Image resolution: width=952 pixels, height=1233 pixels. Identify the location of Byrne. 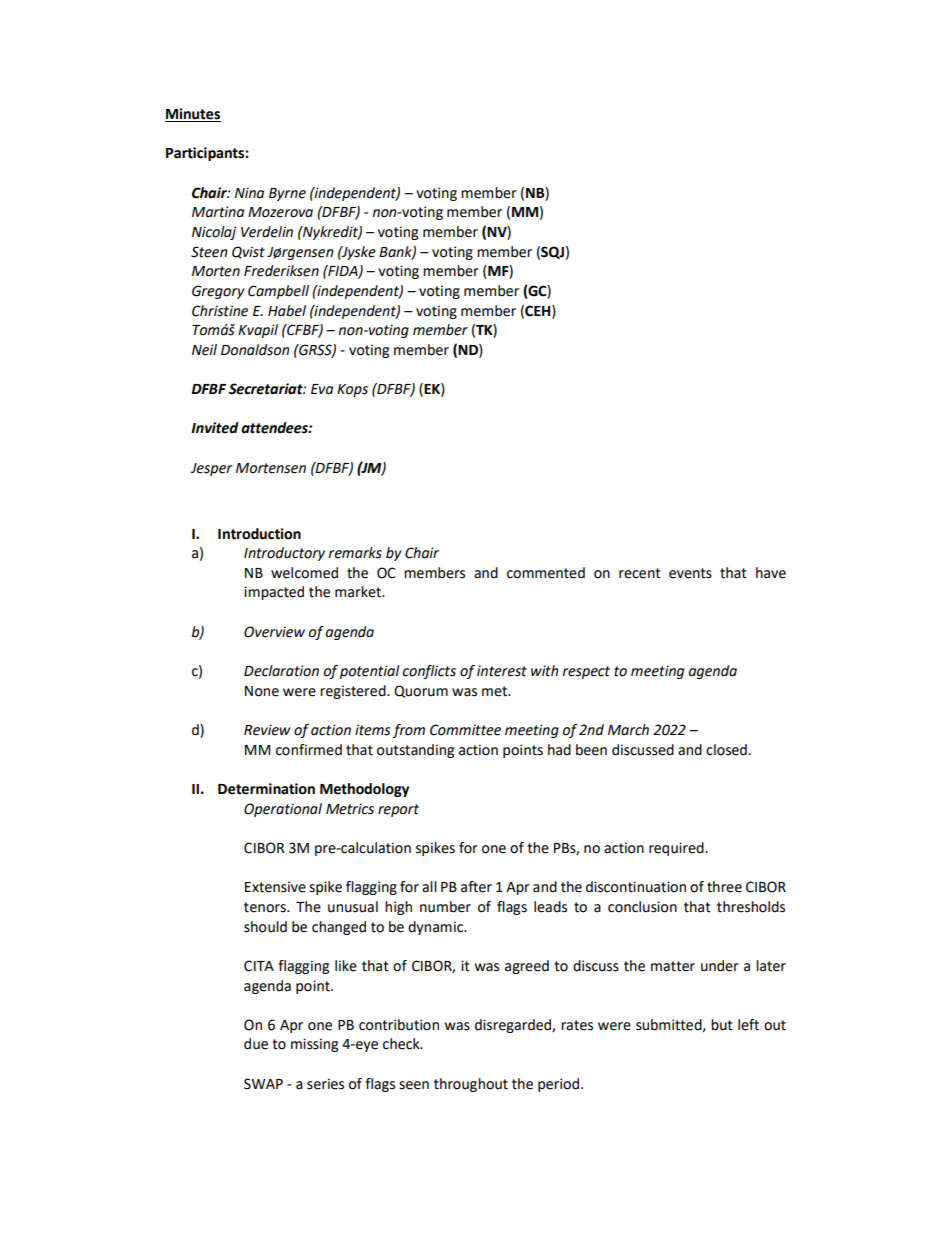
(287, 194).
